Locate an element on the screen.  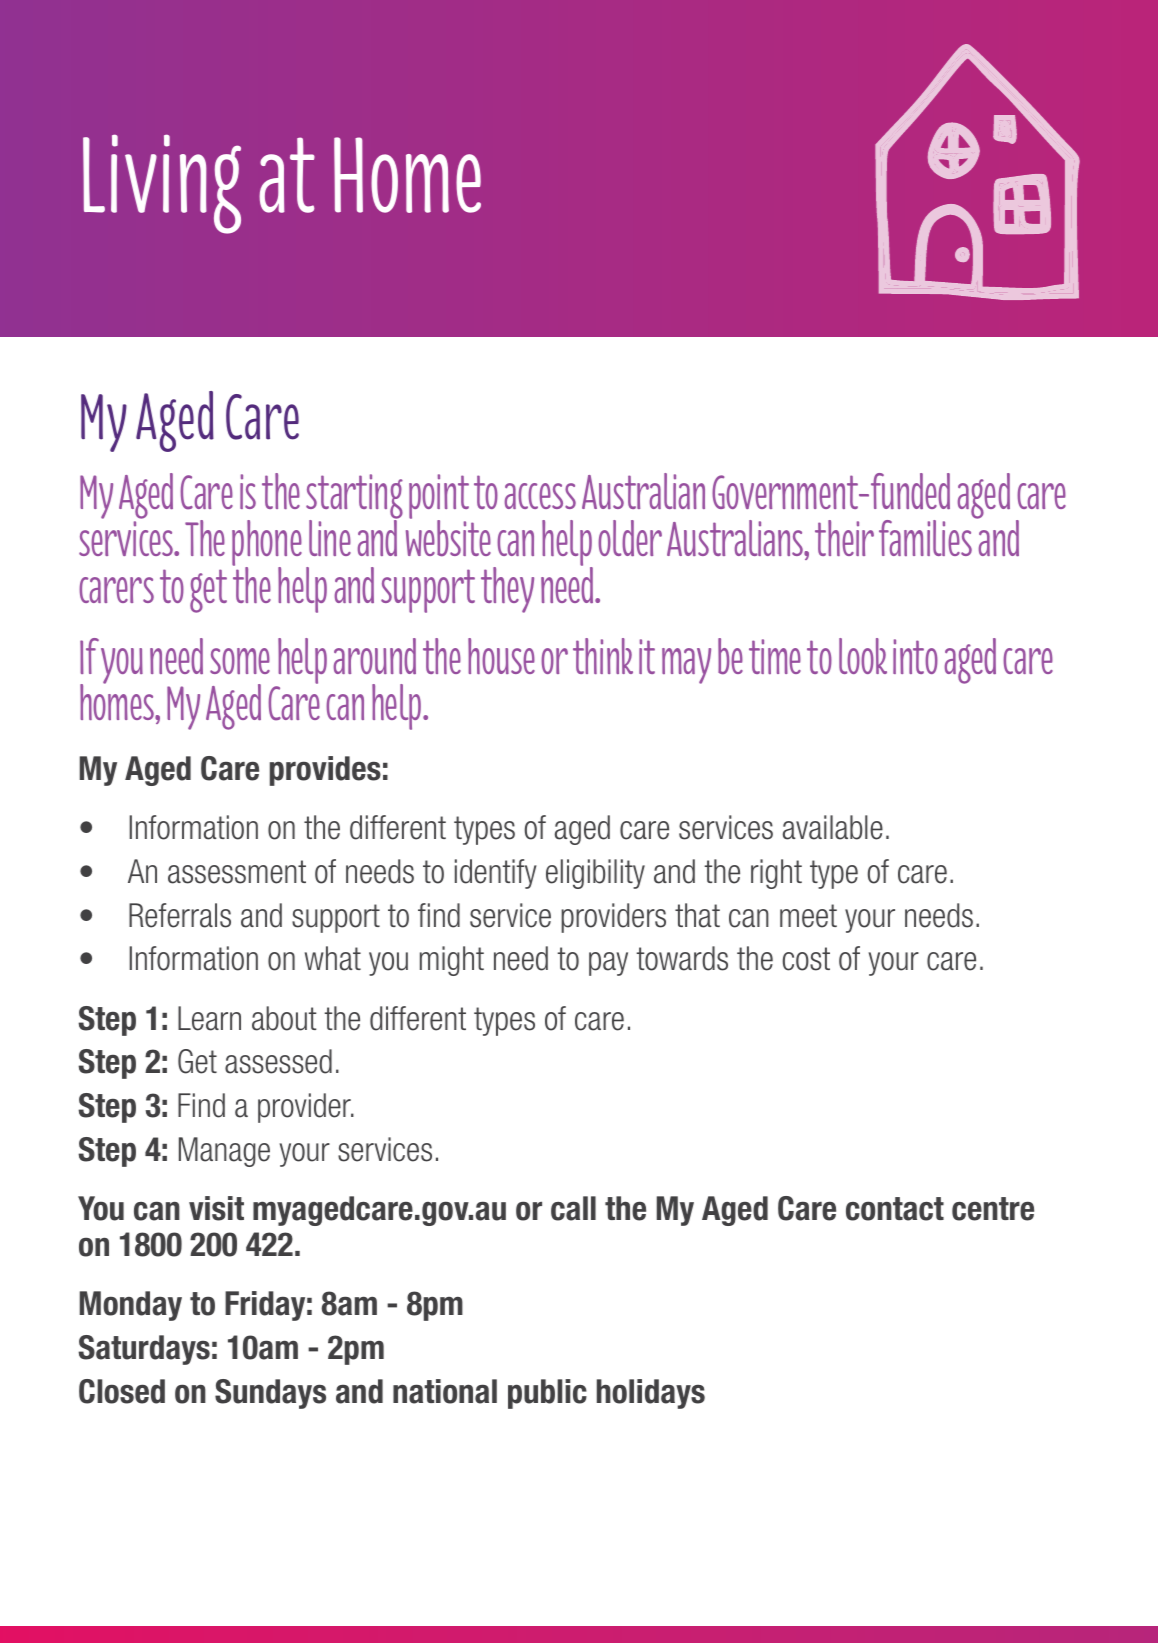
Living is located at coordinates (162, 184).
